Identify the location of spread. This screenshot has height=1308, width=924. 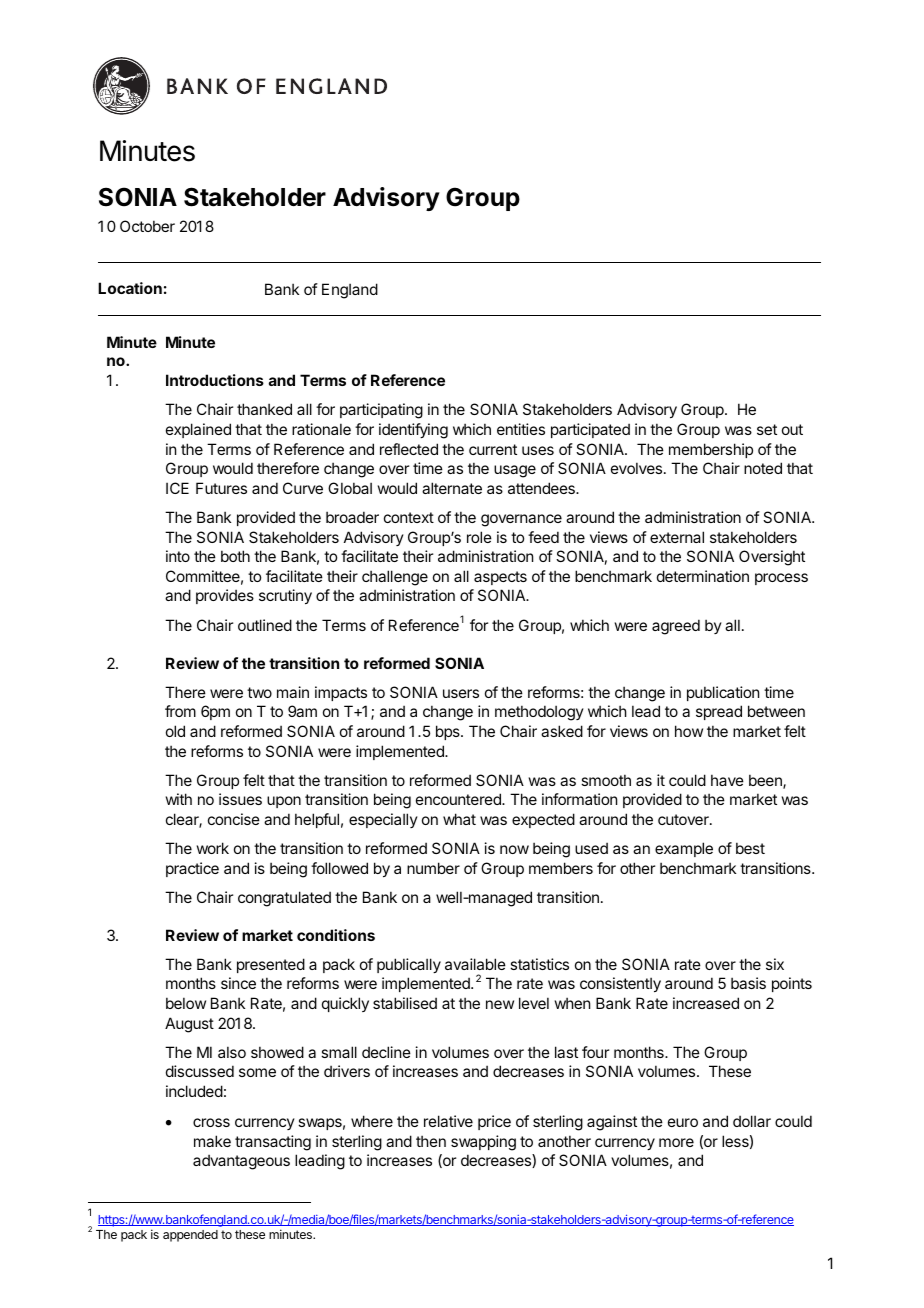
(719, 712).
